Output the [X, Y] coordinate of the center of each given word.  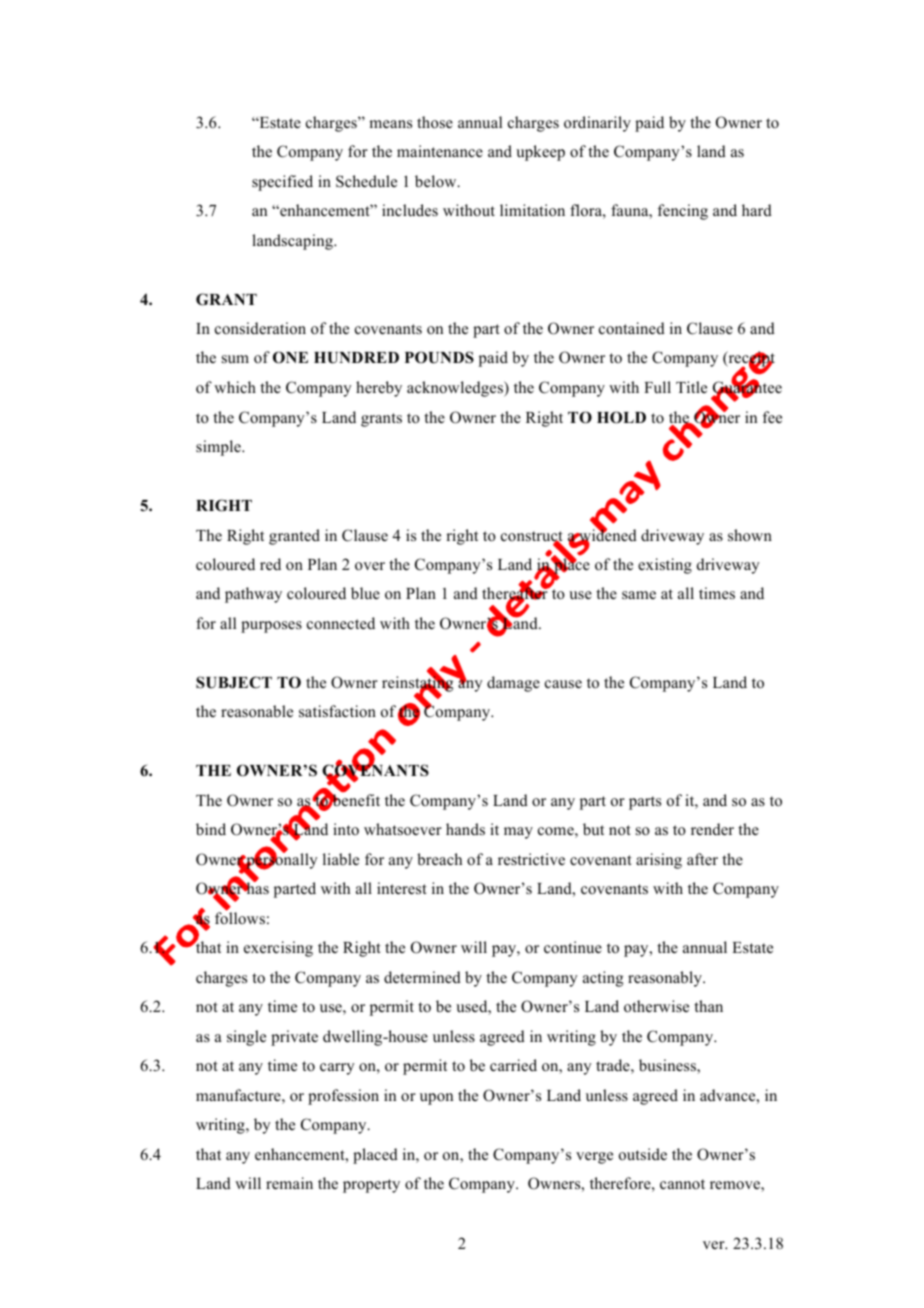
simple [219, 448]
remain [289, 1183]
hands [465, 829]
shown [750, 535]
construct [532, 537]
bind [211, 829]
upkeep [540, 153]
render [712, 829]
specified [282, 183]
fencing [683, 212]
